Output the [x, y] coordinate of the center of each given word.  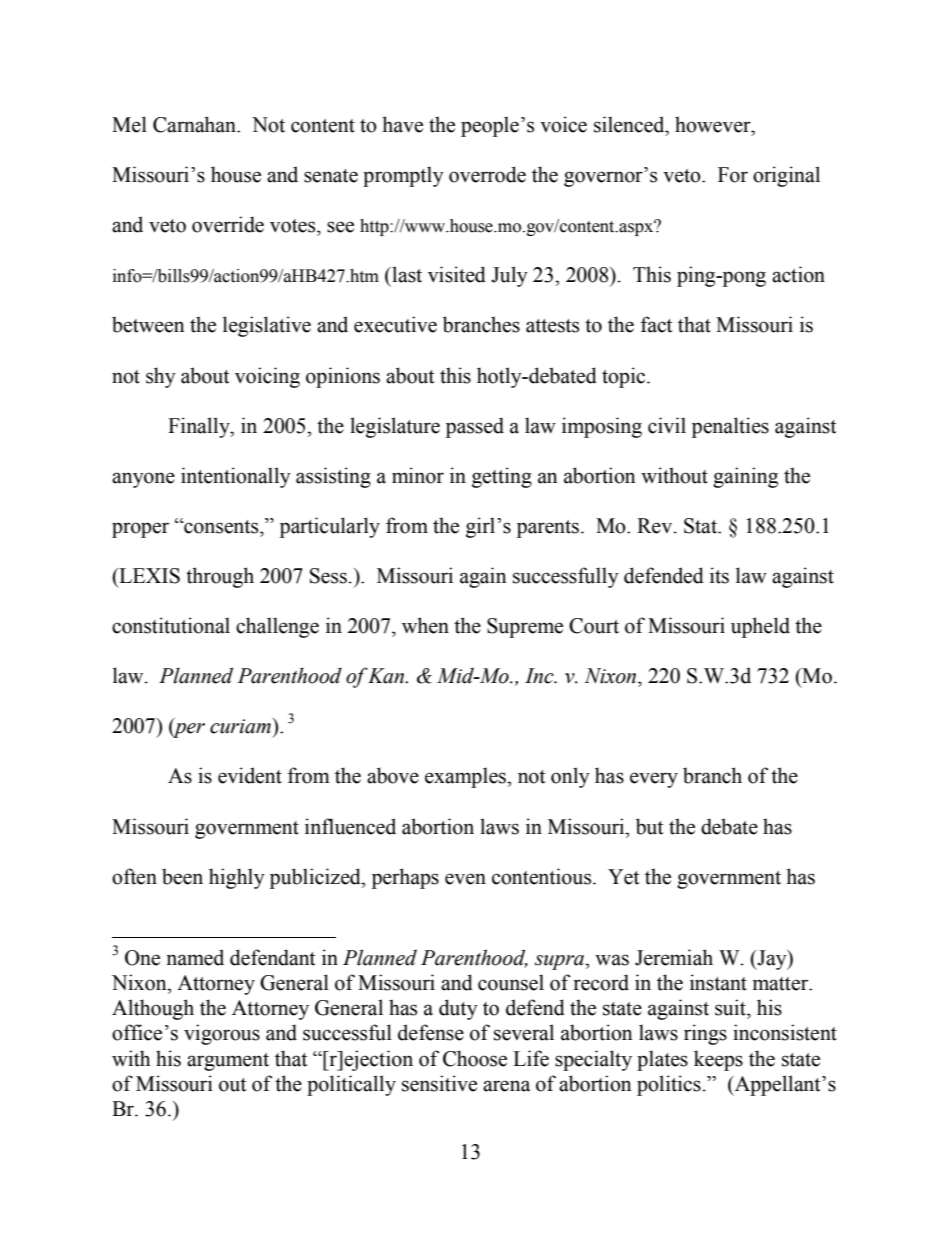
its [719, 575]
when [425, 625]
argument [228, 1062]
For [733, 175]
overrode [487, 174]
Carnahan [195, 124]
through [220, 577]
